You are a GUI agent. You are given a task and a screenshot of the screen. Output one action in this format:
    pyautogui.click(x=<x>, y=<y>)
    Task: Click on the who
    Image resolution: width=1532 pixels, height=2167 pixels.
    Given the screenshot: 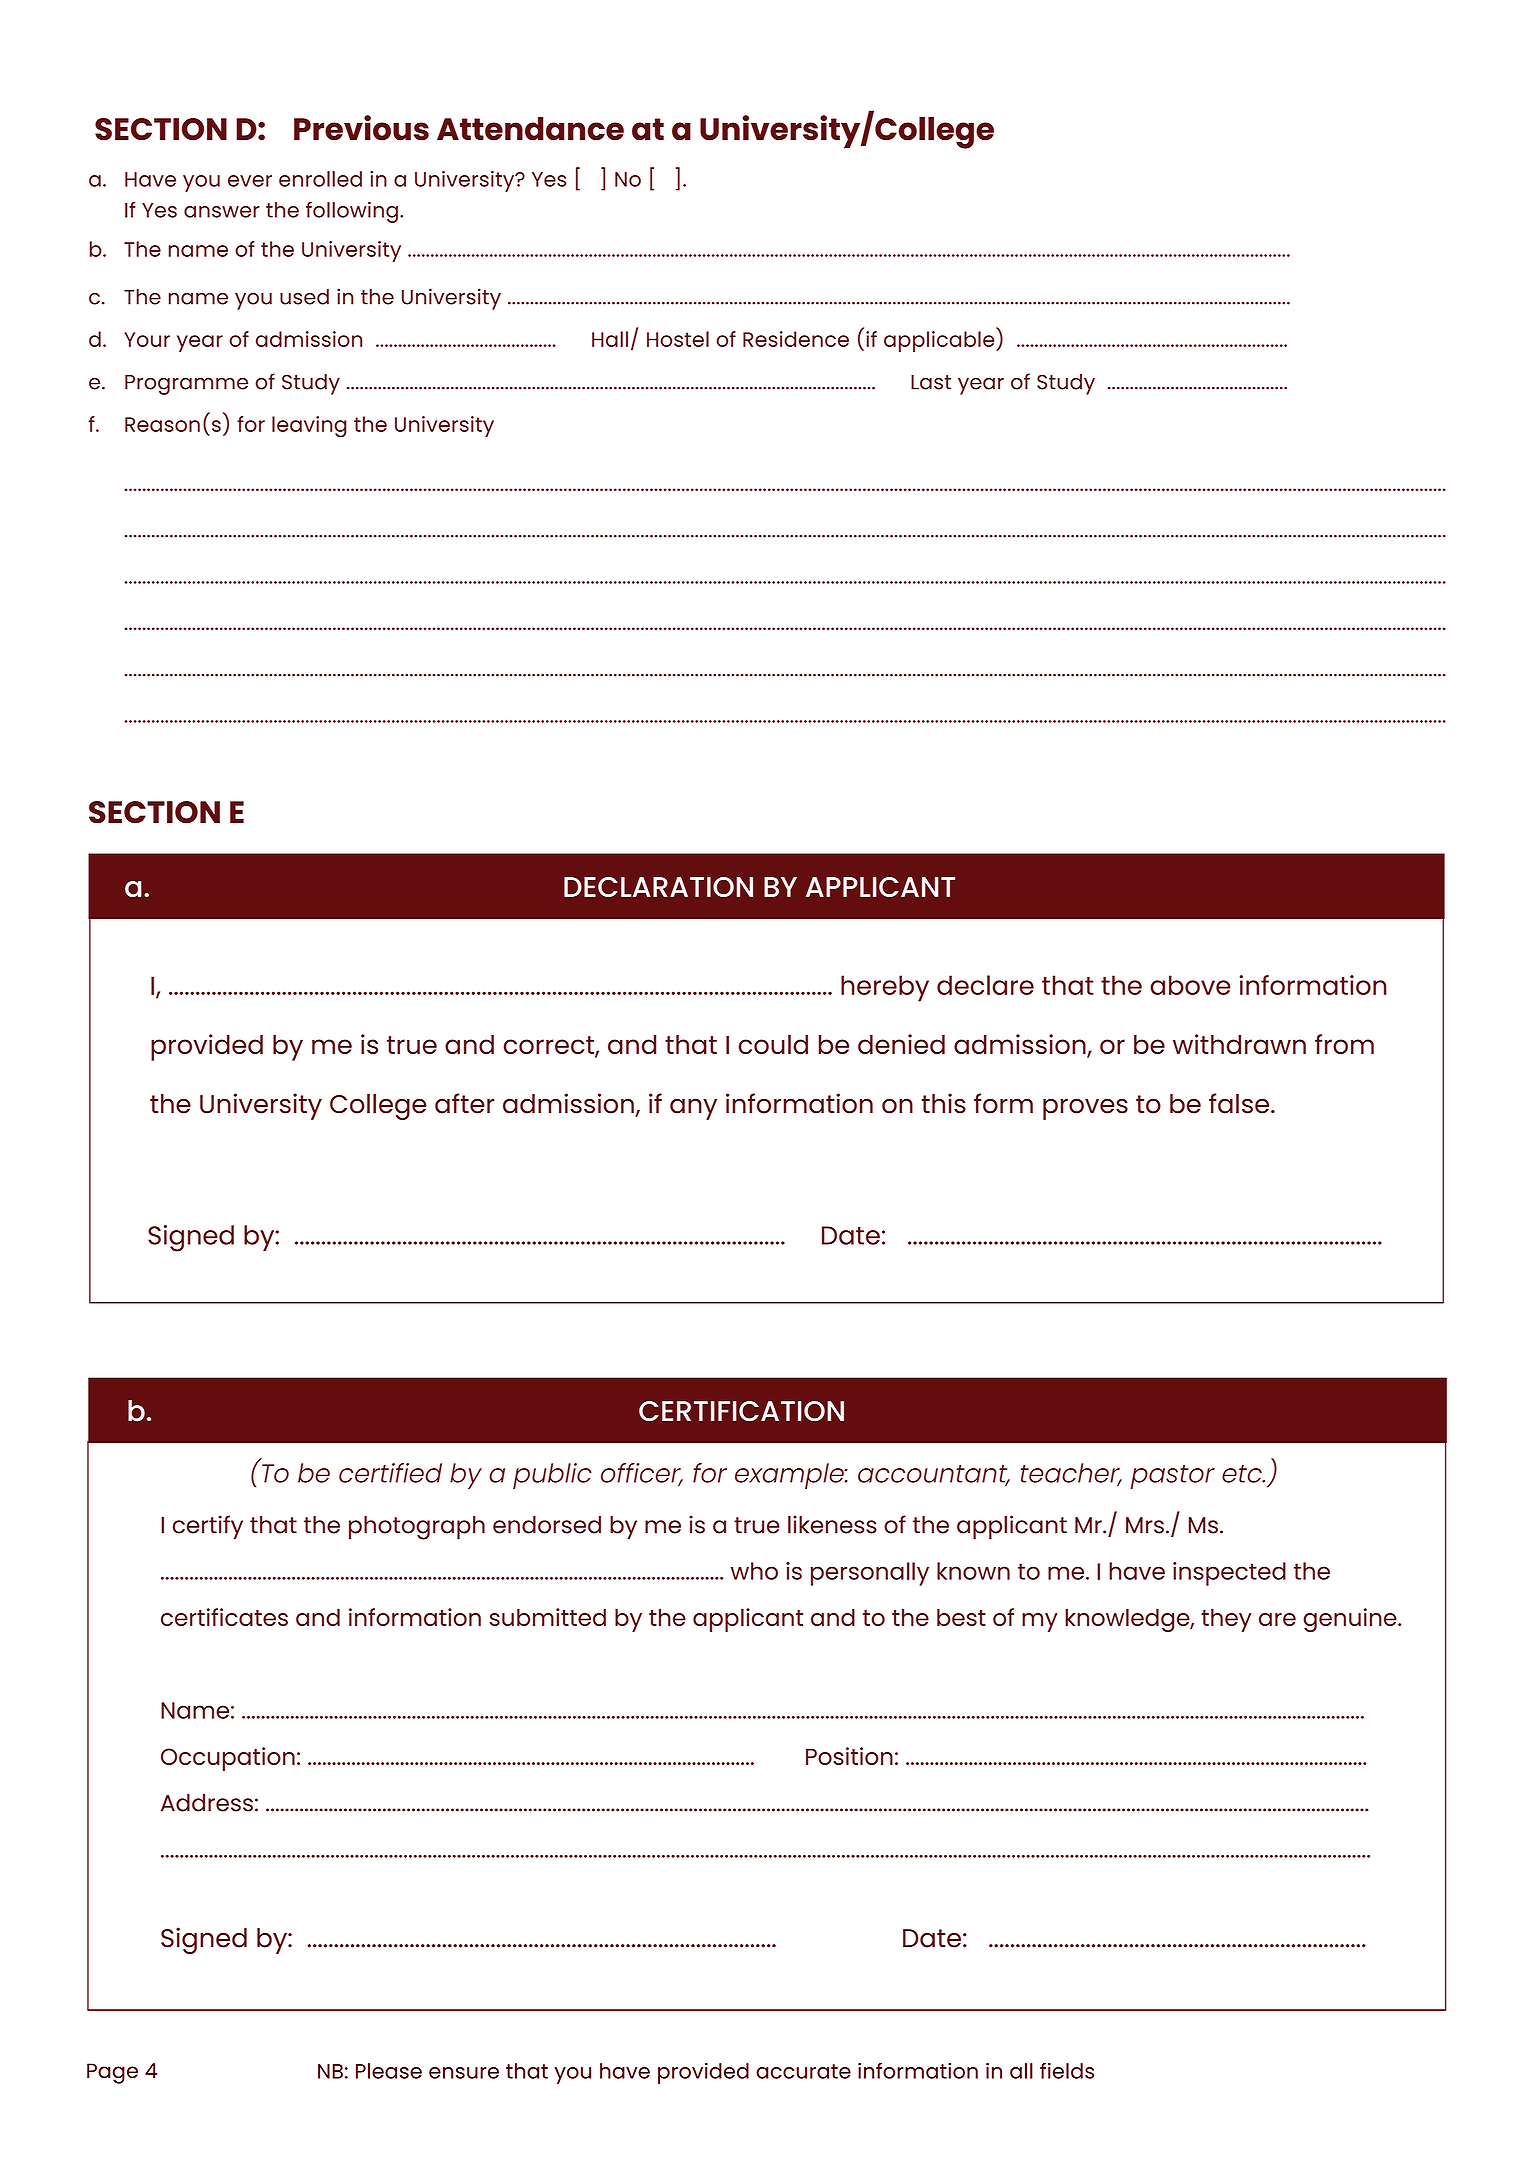 What is the action you would take?
    pyautogui.click(x=754, y=1571)
